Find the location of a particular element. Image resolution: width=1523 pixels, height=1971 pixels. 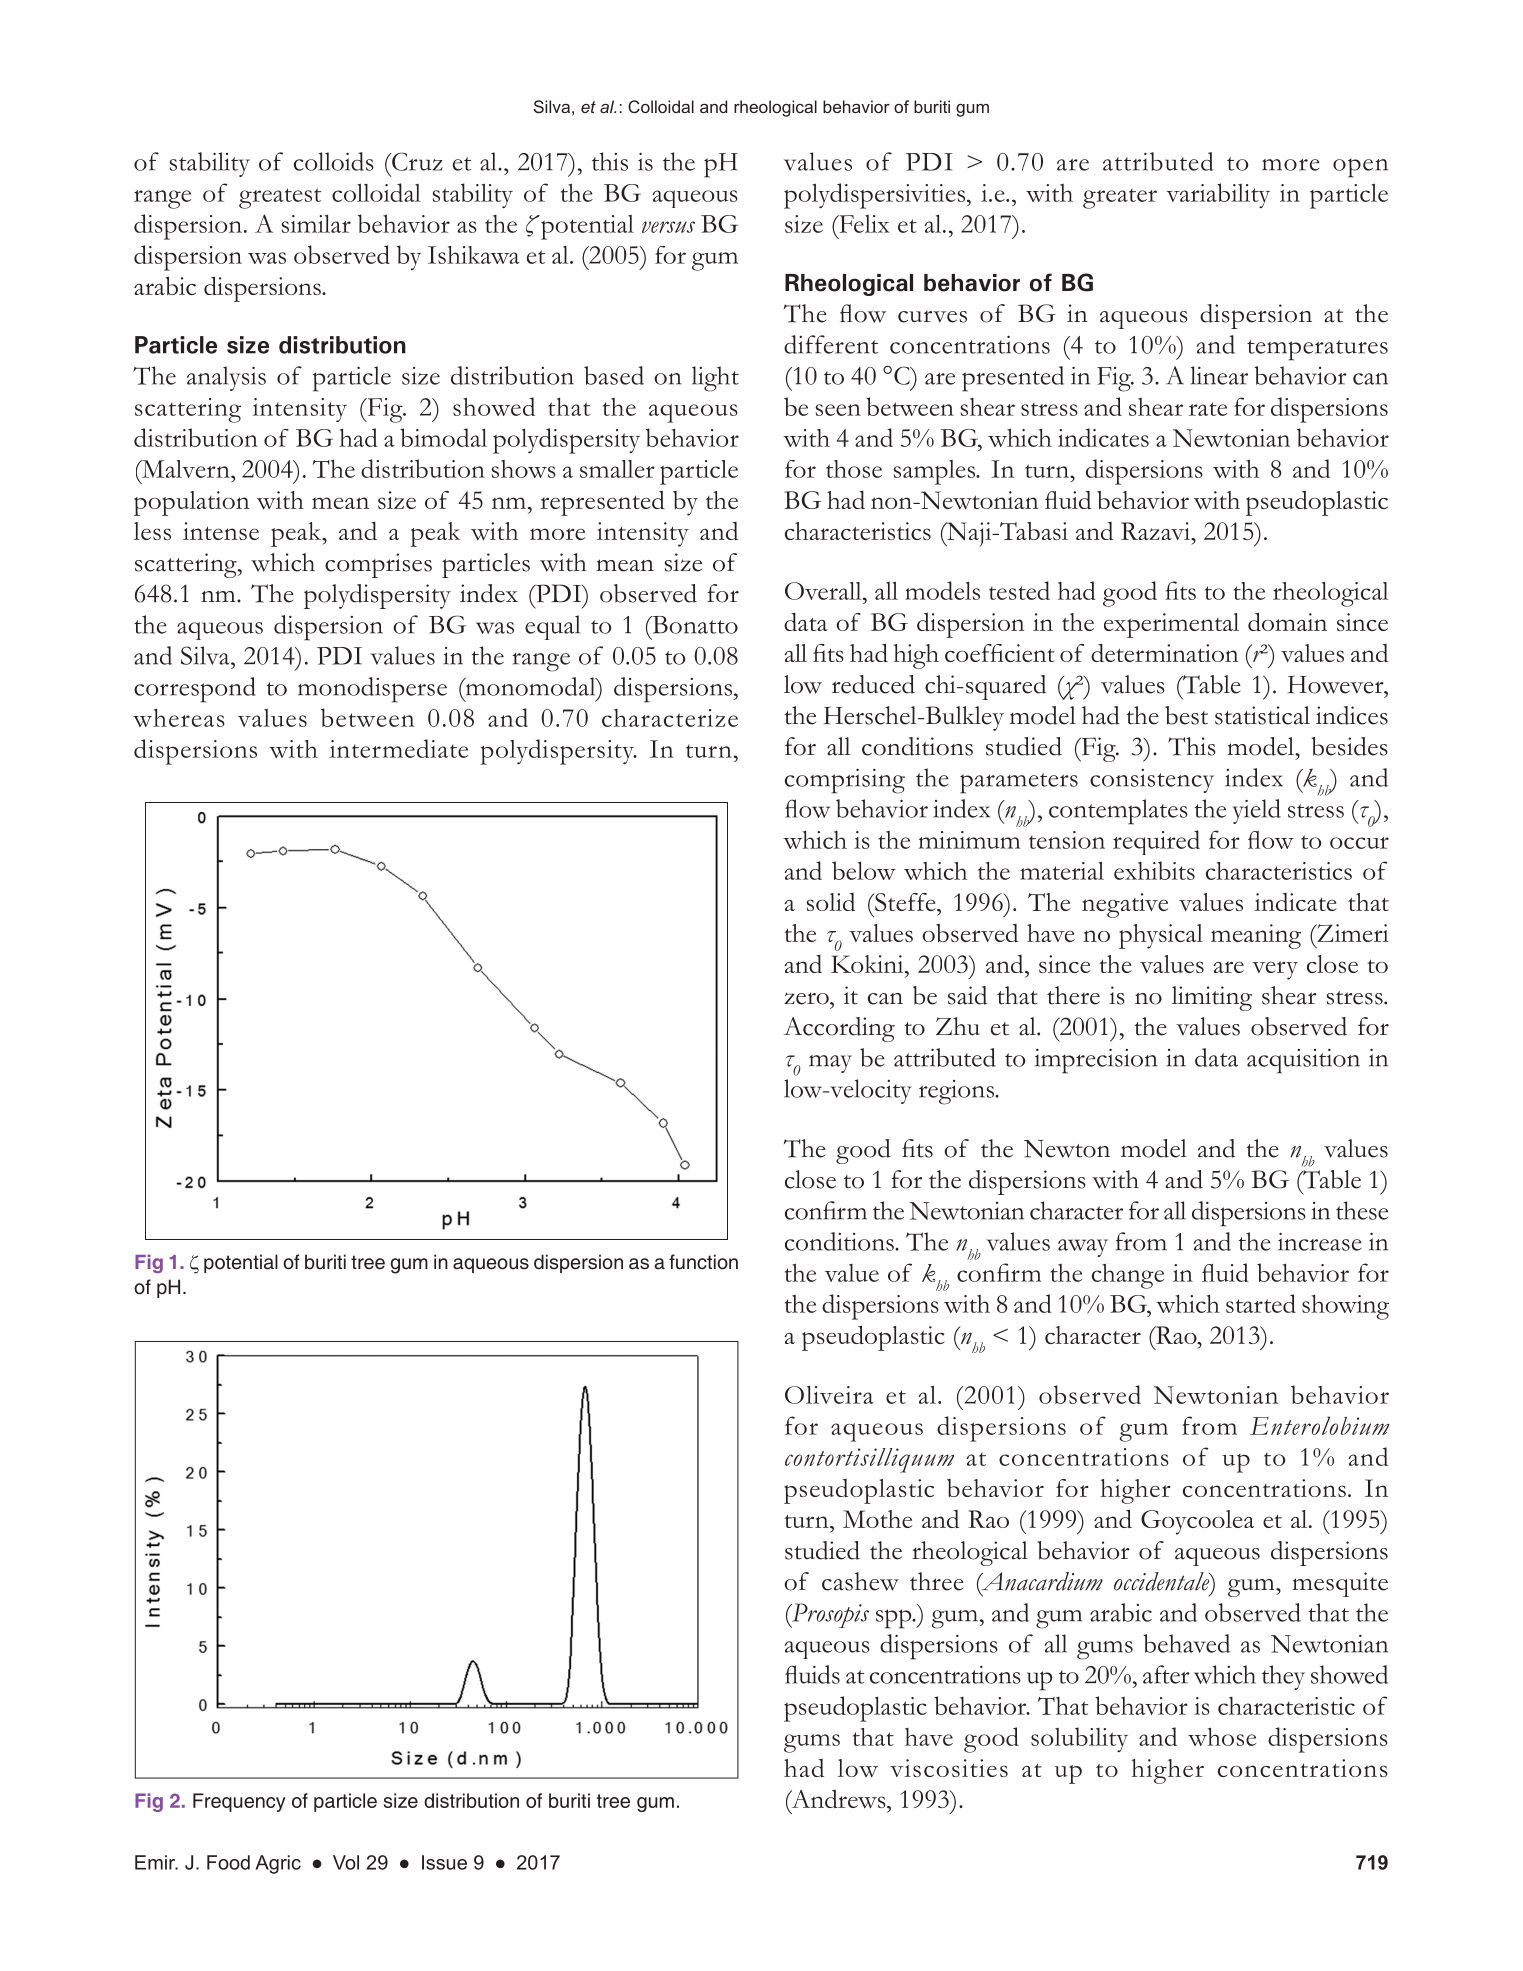

Oliveira is located at coordinates (829, 1394).
